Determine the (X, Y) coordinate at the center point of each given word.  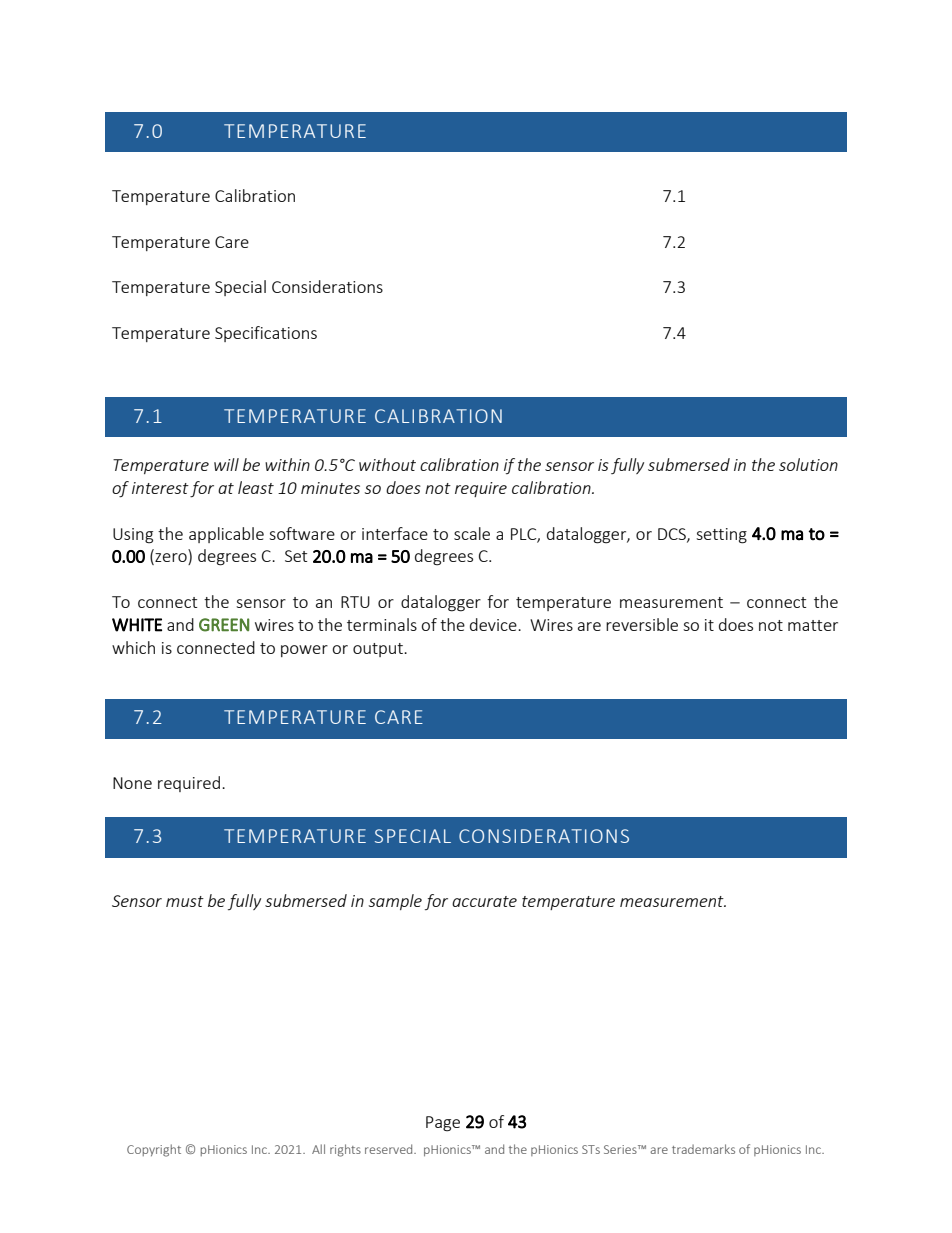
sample (395, 902)
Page (443, 1124)
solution (808, 464)
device (494, 624)
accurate (484, 901)
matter (813, 625)
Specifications (266, 334)
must (185, 901)
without (387, 464)
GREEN (224, 625)
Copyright (154, 1150)
